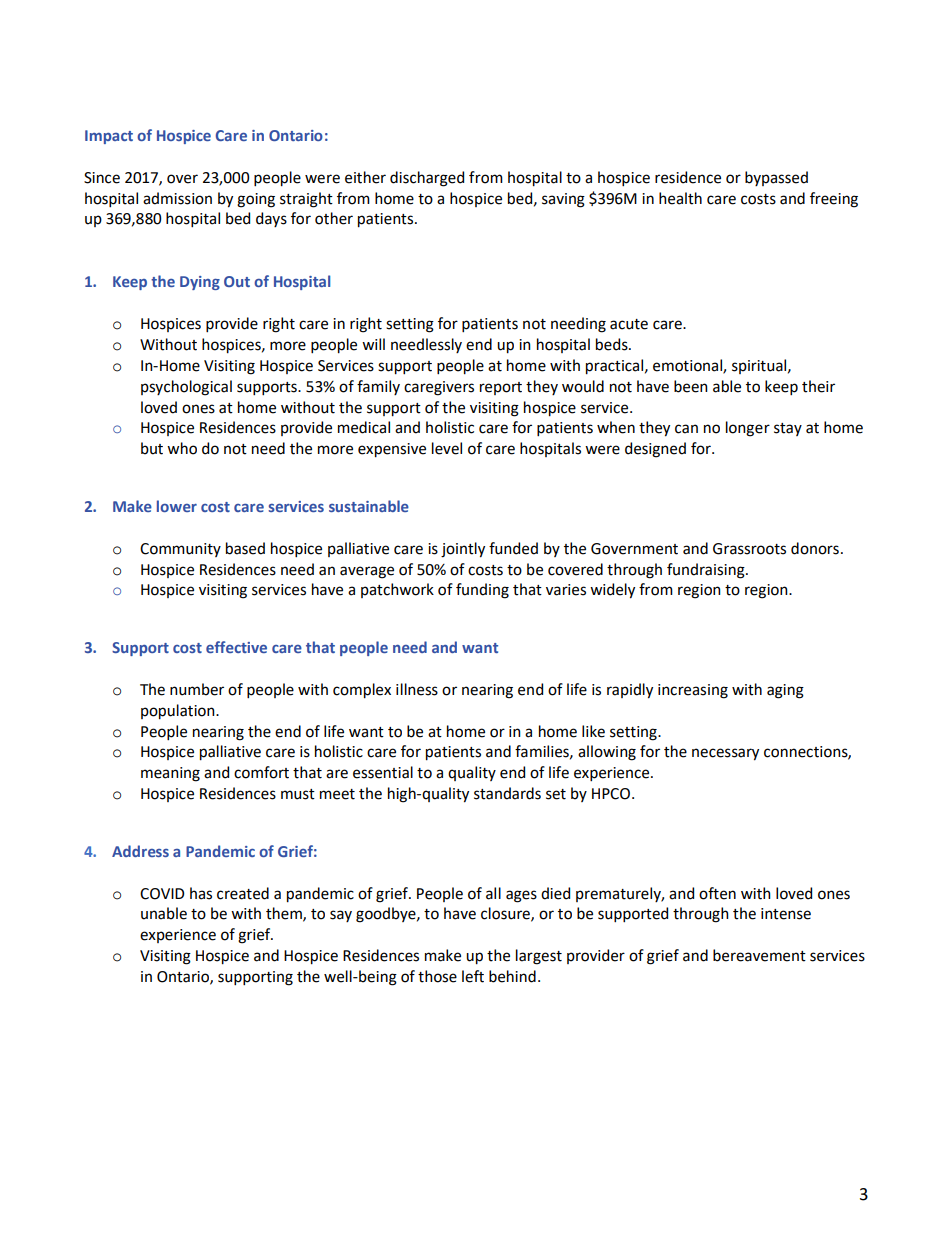  I want to click on acute, so click(629, 324).
